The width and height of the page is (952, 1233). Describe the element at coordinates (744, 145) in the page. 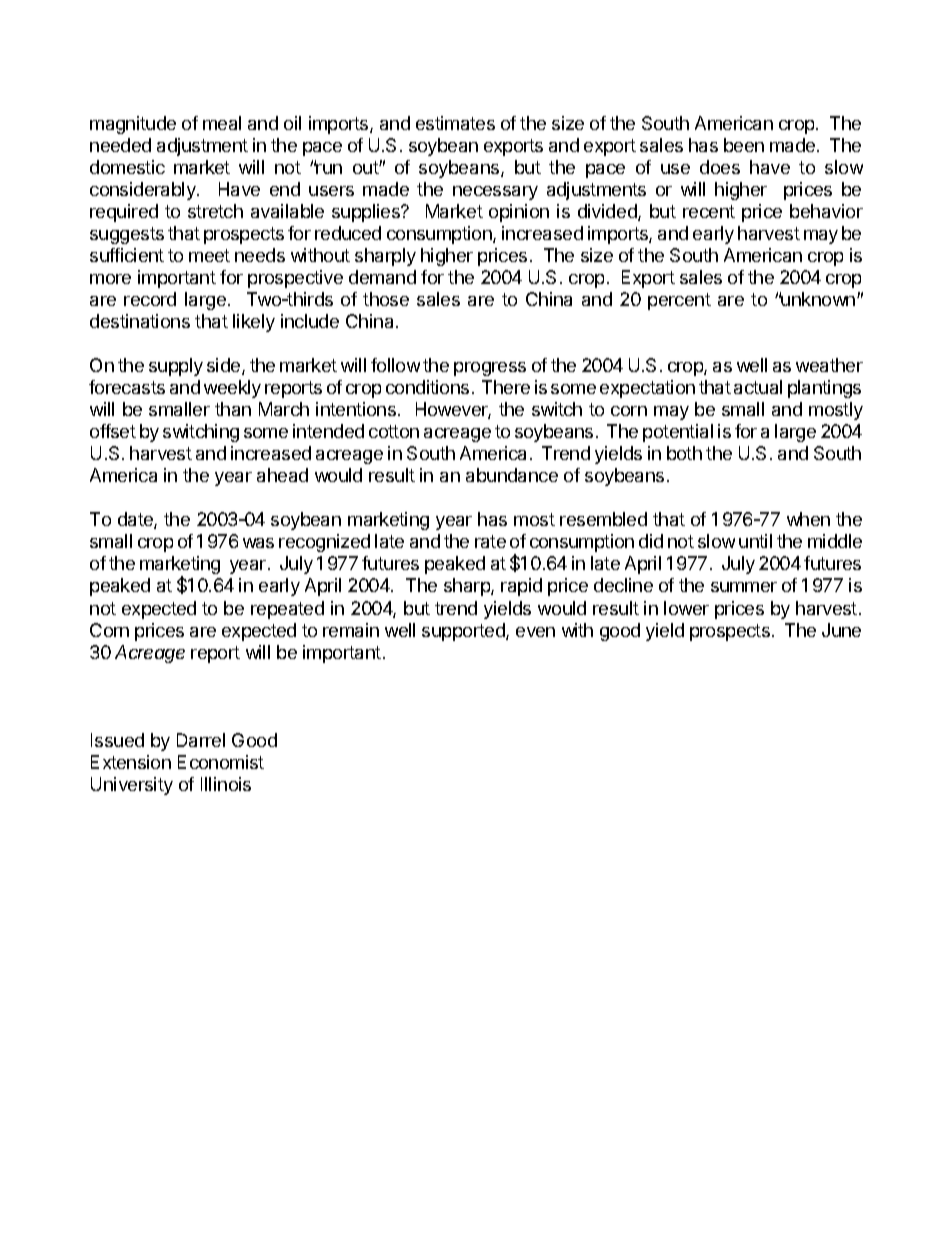

I see `been` at that location.
